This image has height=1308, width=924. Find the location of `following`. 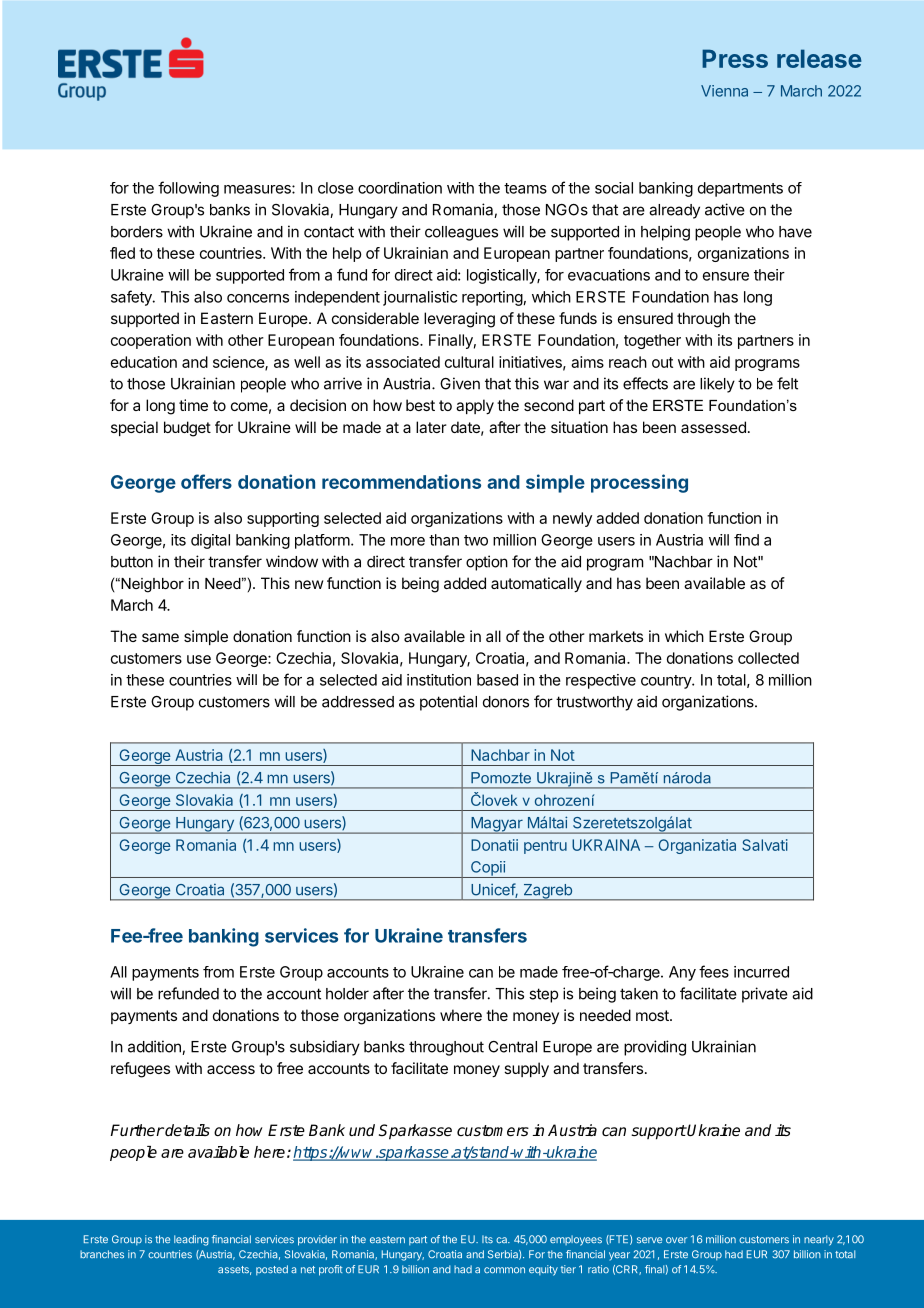

following is located at coordinates (188, 189).
